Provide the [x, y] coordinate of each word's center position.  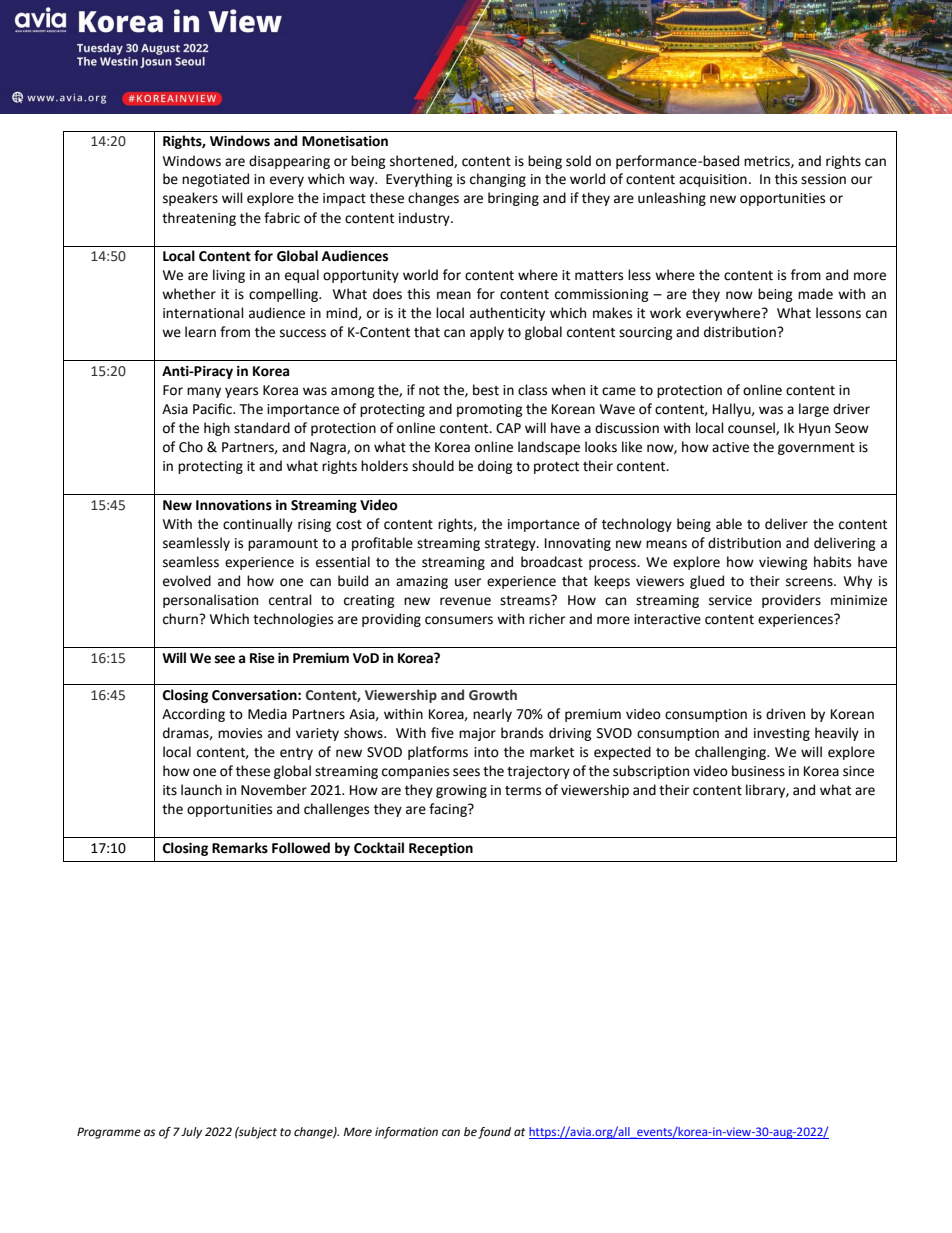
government [816, 449]
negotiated [215, 180]
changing [498, 180]
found [494, 1133]
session [823, 179]
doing [495, 467]
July [191, 1133]
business [758, 771]
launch [201, 790]
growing [461, 791]
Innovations [234, 505]
